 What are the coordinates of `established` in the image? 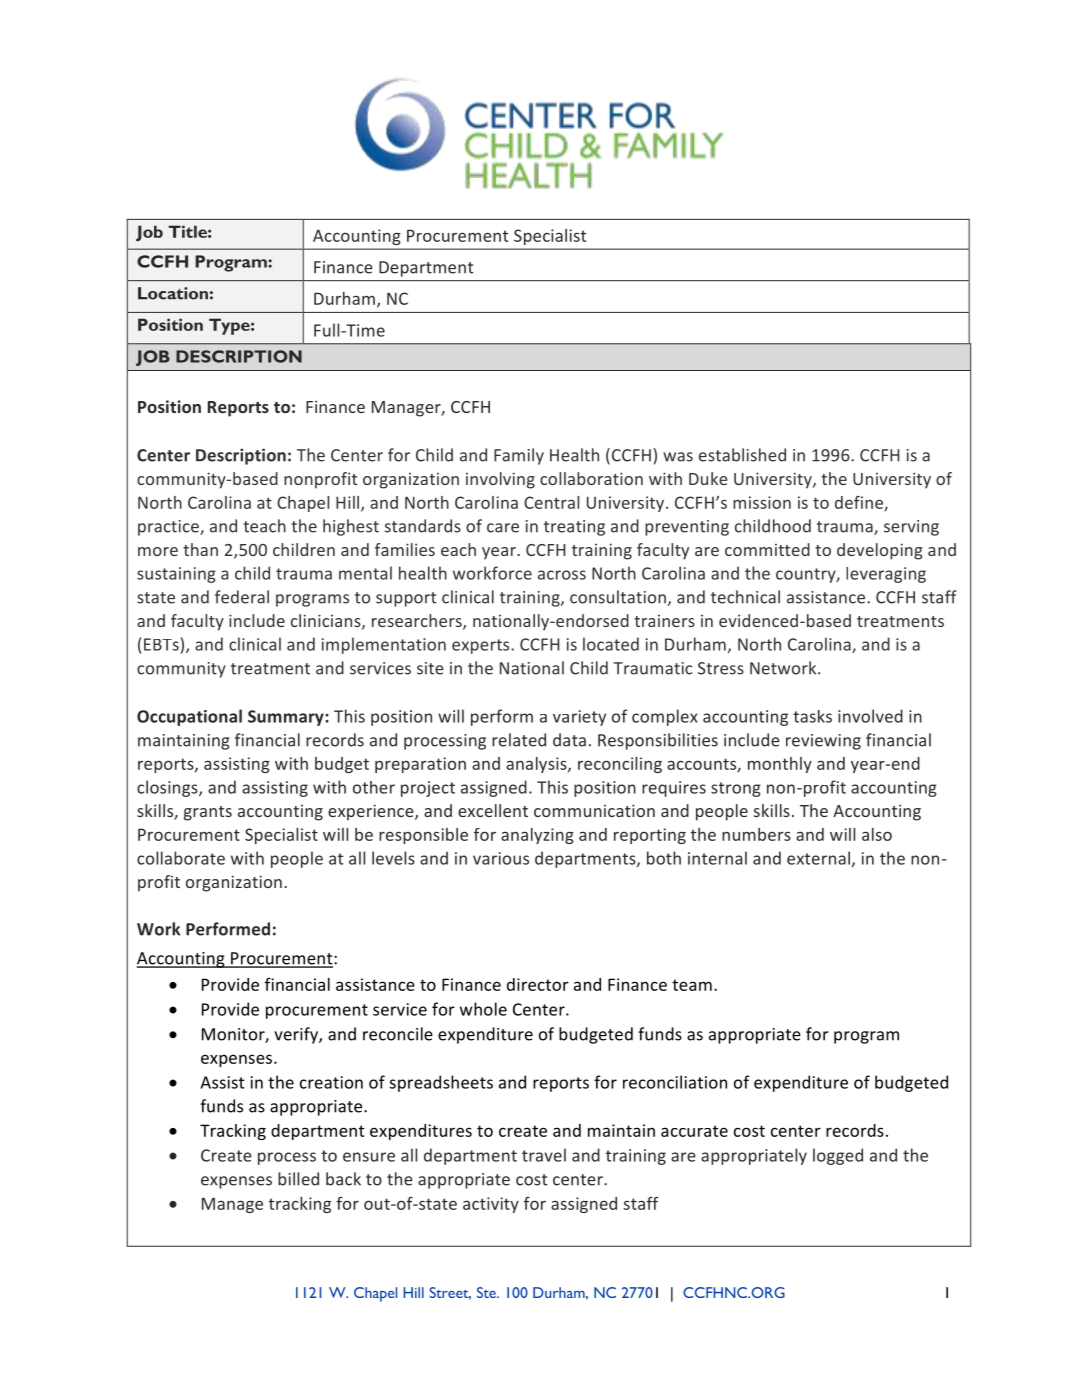 It's located at (742, 455).
